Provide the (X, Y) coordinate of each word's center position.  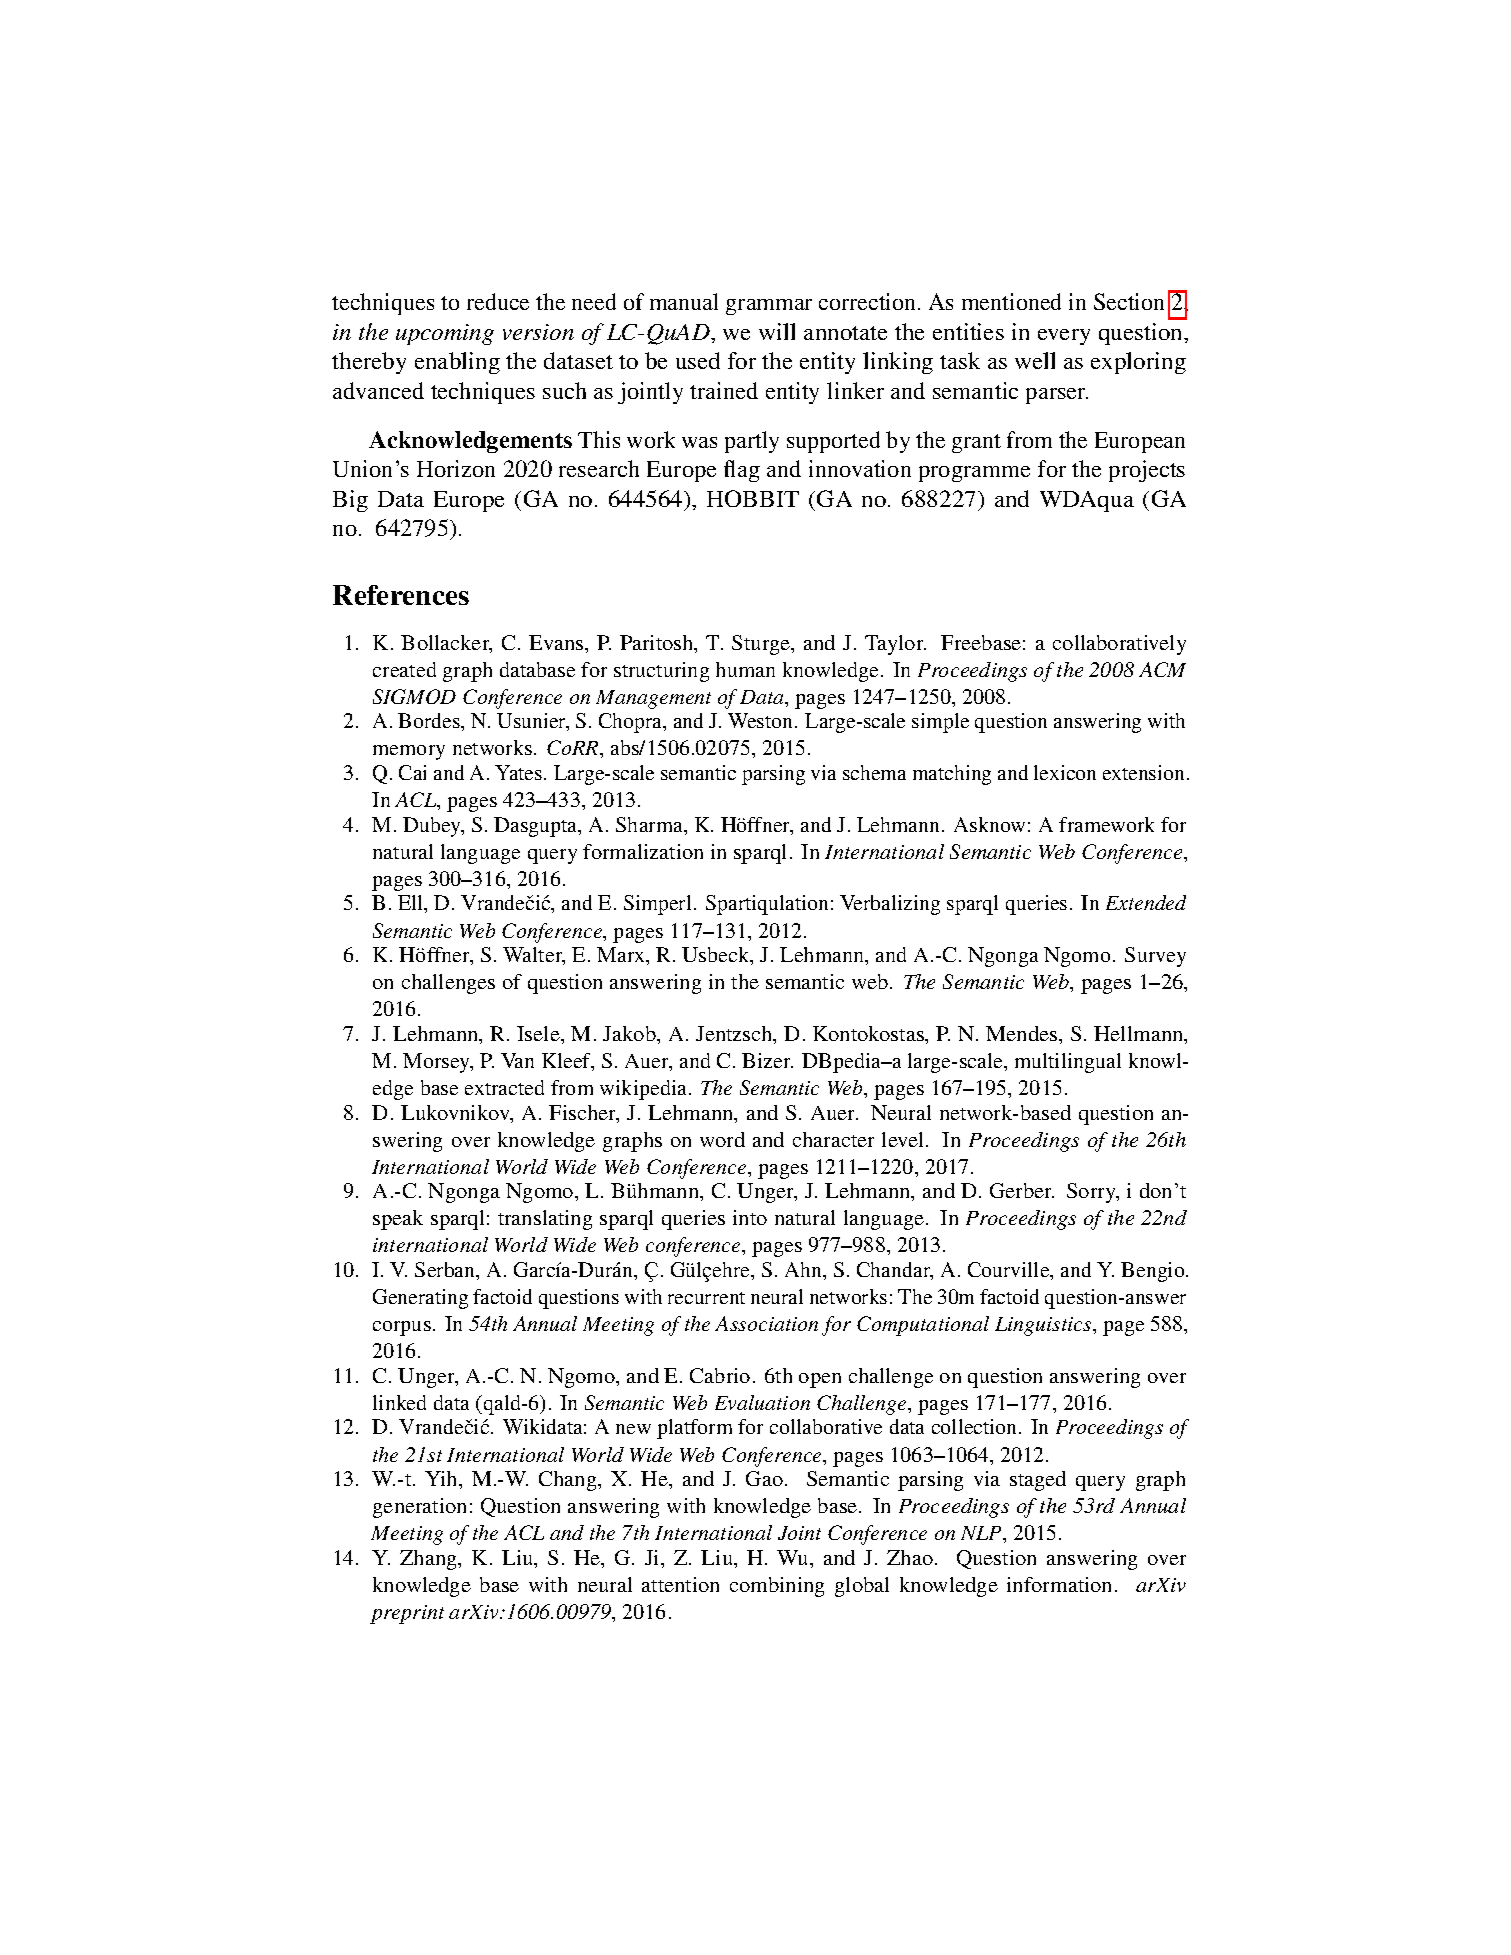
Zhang (430, 1560)
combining (777, 1587)
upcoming (445, 334)
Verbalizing (890, 905)
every (1064, 337)
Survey (1155, 957)
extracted (504, 1087)
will (777, 331)
